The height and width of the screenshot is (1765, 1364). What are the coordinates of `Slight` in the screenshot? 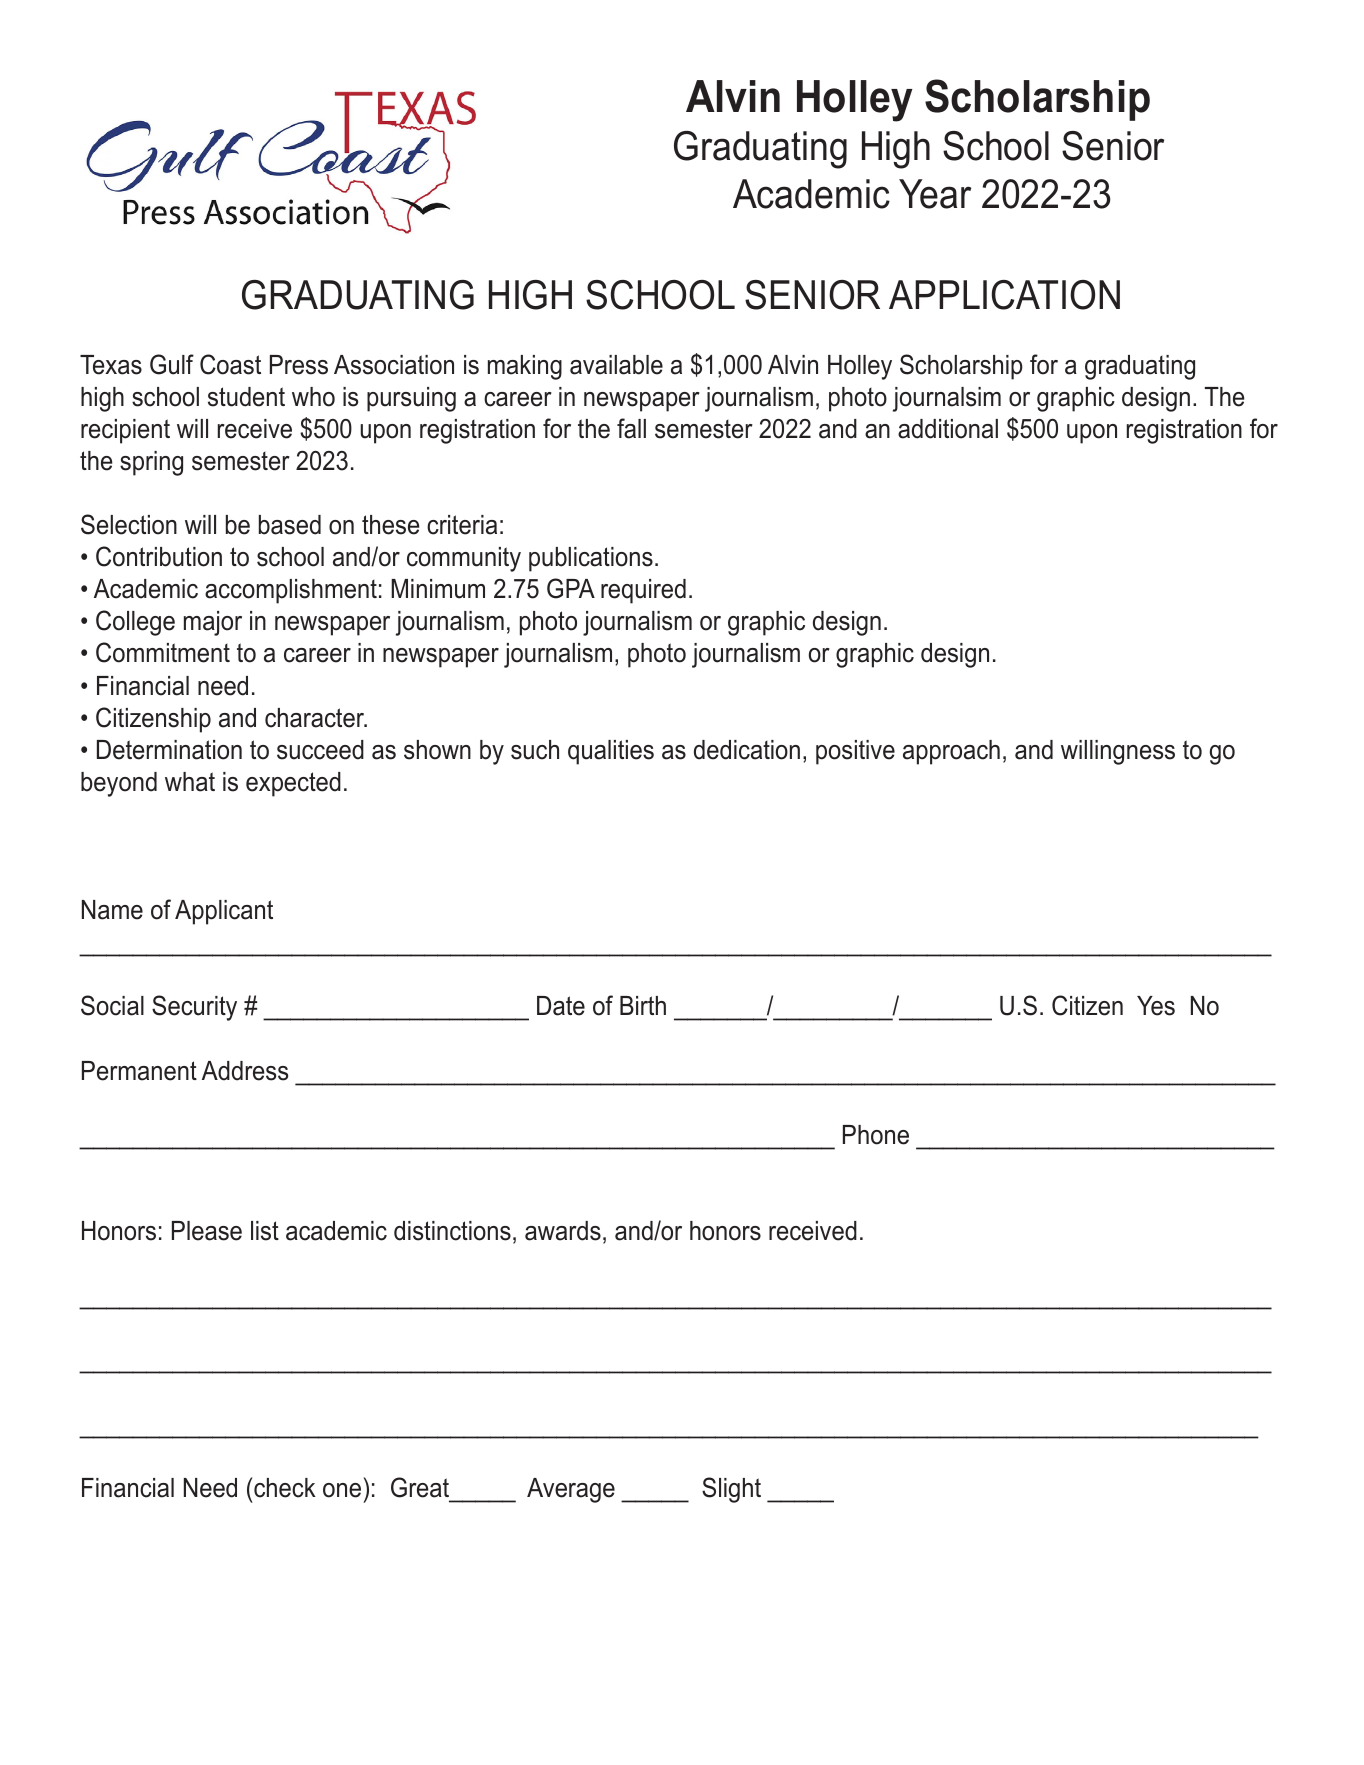 It's located at (731, 1490).
